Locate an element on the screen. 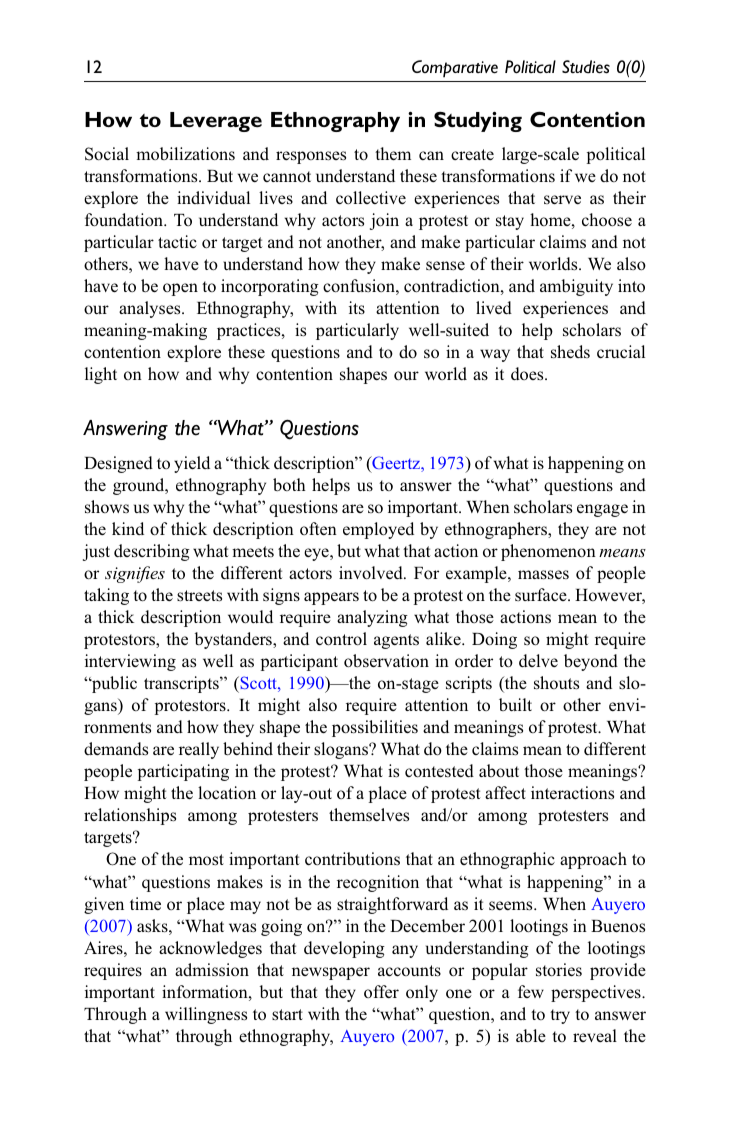 The image size is (730, 1129). Leverage is located at coordinates (216, 122).
